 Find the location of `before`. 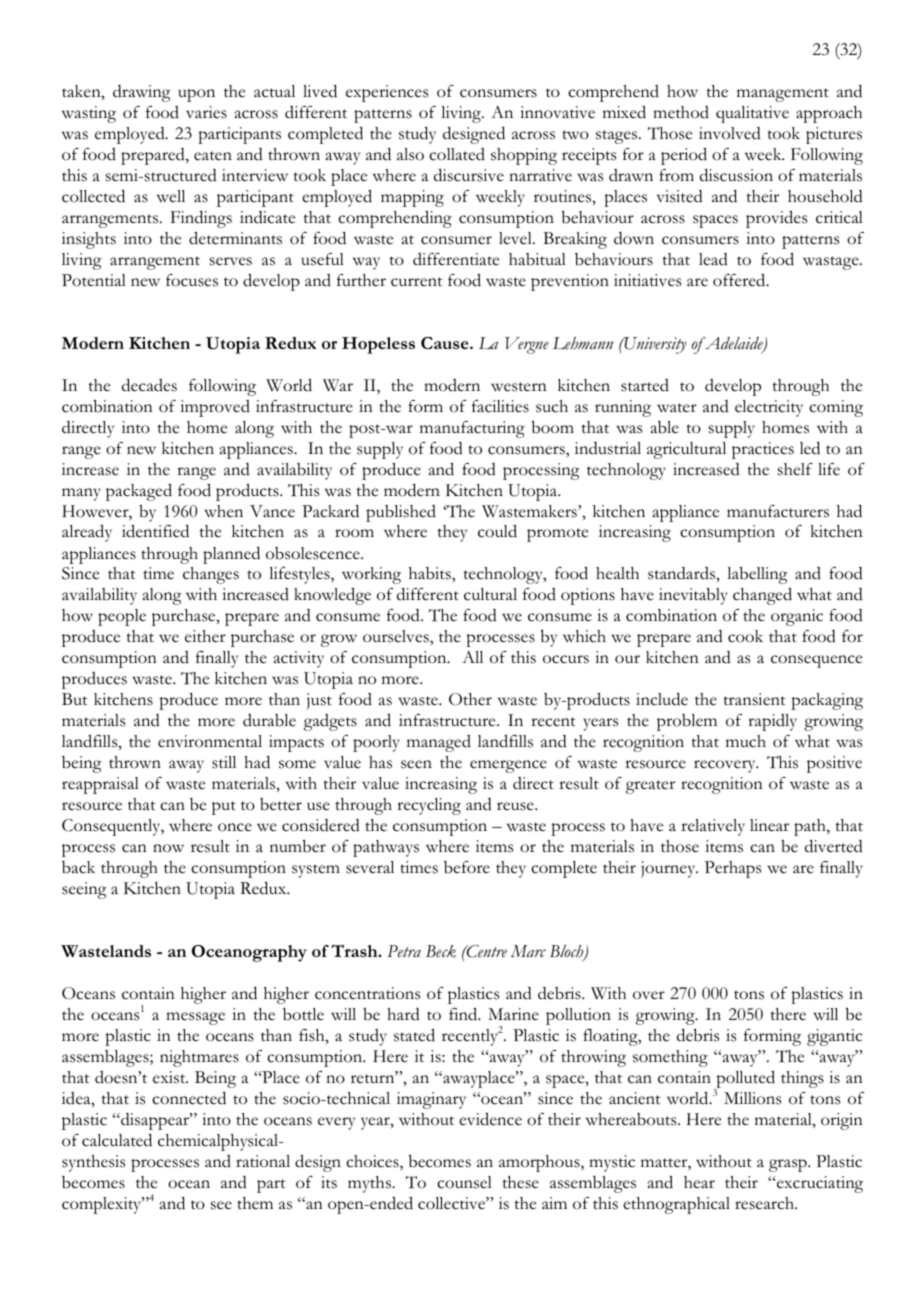

before is located at coordinates (467, 867).
